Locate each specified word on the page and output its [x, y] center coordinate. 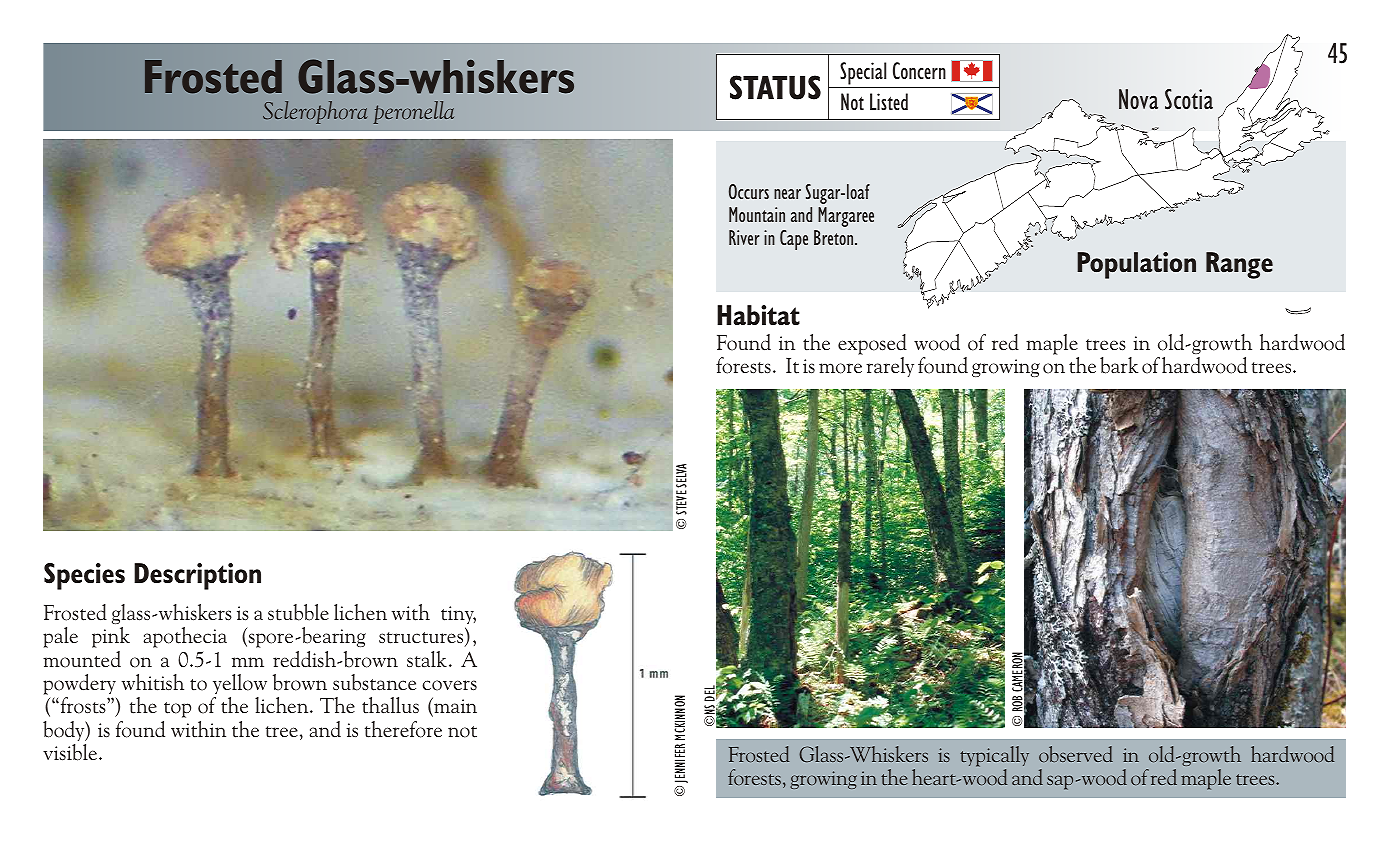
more [840, 368]
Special [863, 75]
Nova [1138, 99]
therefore [403, 729]
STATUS [775, 87]
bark [1119, 365]
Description [197, 576]
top [177, 710]
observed [1076, 754]
